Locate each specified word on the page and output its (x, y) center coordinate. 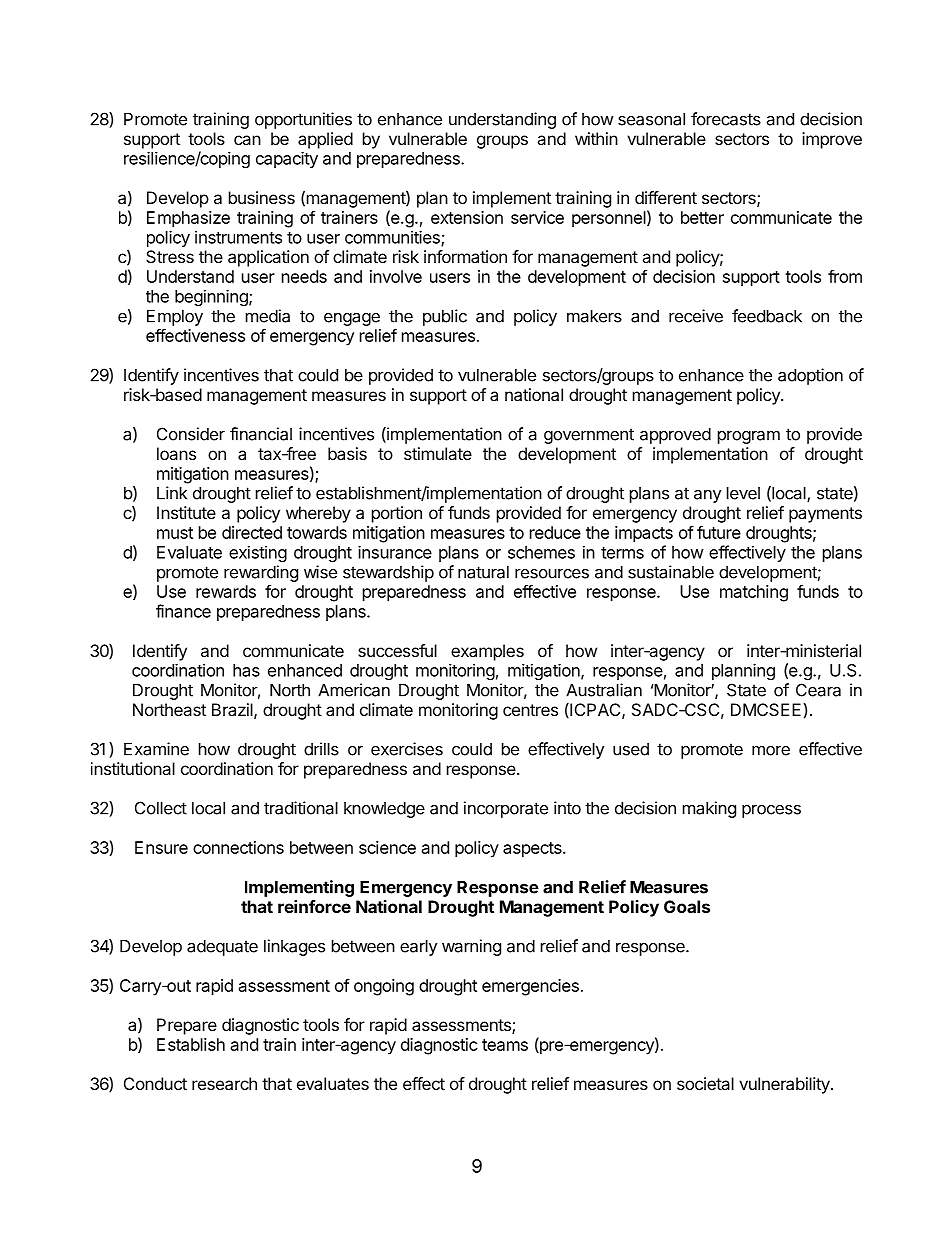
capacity (287, 160)
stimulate (438, 453)
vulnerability (785, 1085)
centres (530, 710)
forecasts (726, 119)
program (749, 437)
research (224, 1083)
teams (505, 1045)
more (771, 750)
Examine (156, 749)
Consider (191, 434)
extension (467, 217)
